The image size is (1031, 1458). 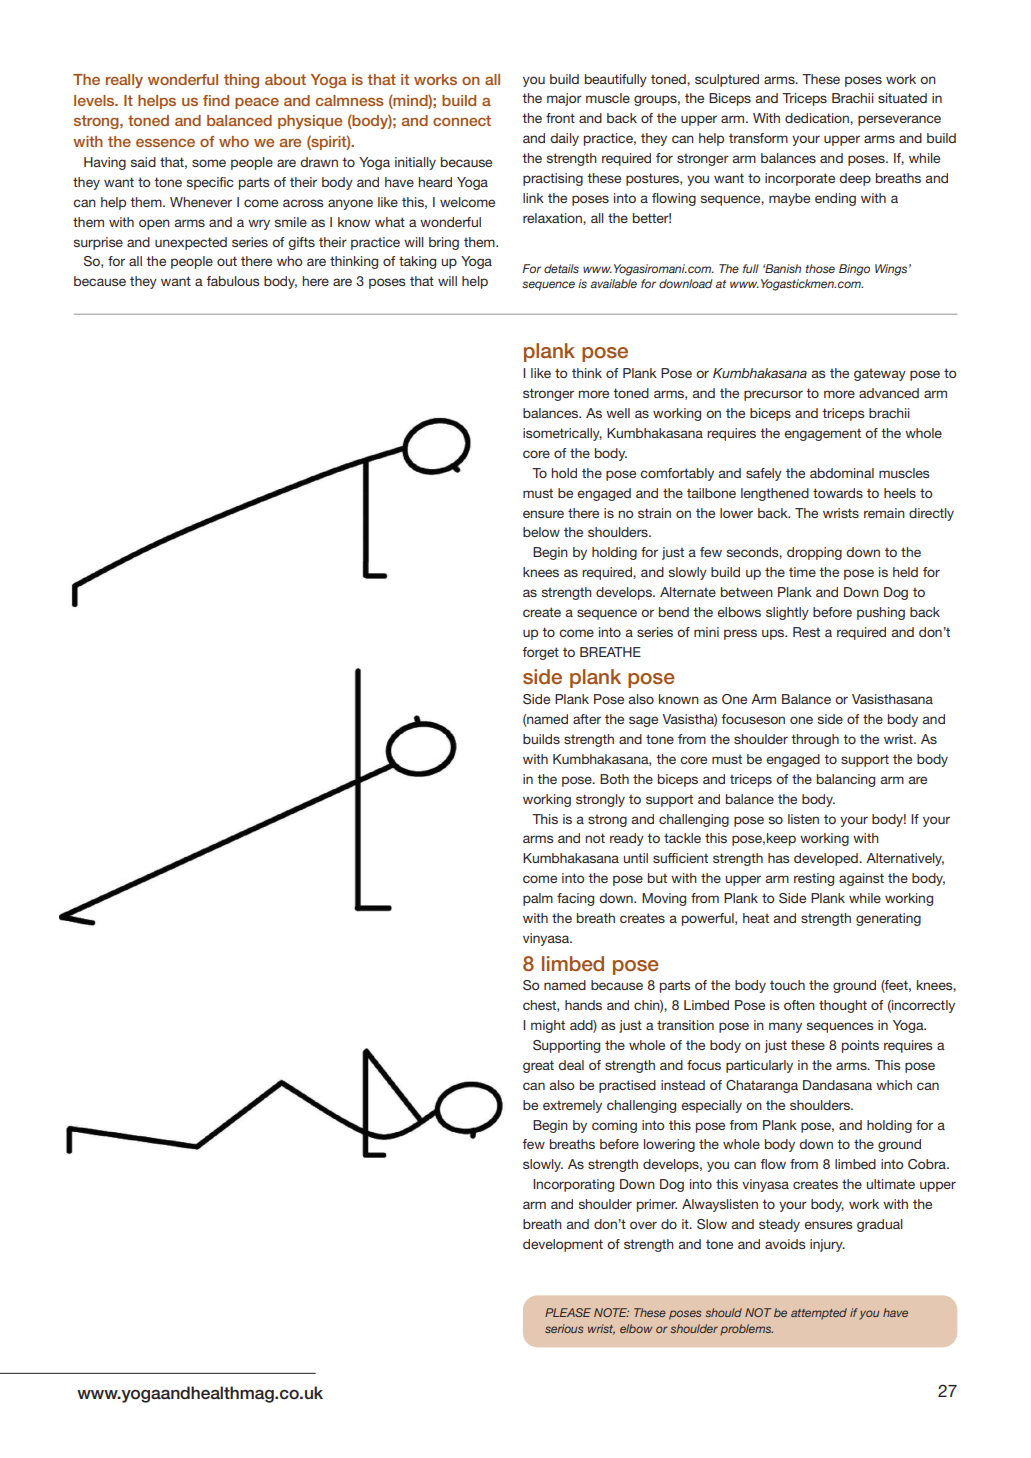 What do you see at coordinates (815, 740) in the screenshot?
I see `through` at bounding box center [815, 740].
